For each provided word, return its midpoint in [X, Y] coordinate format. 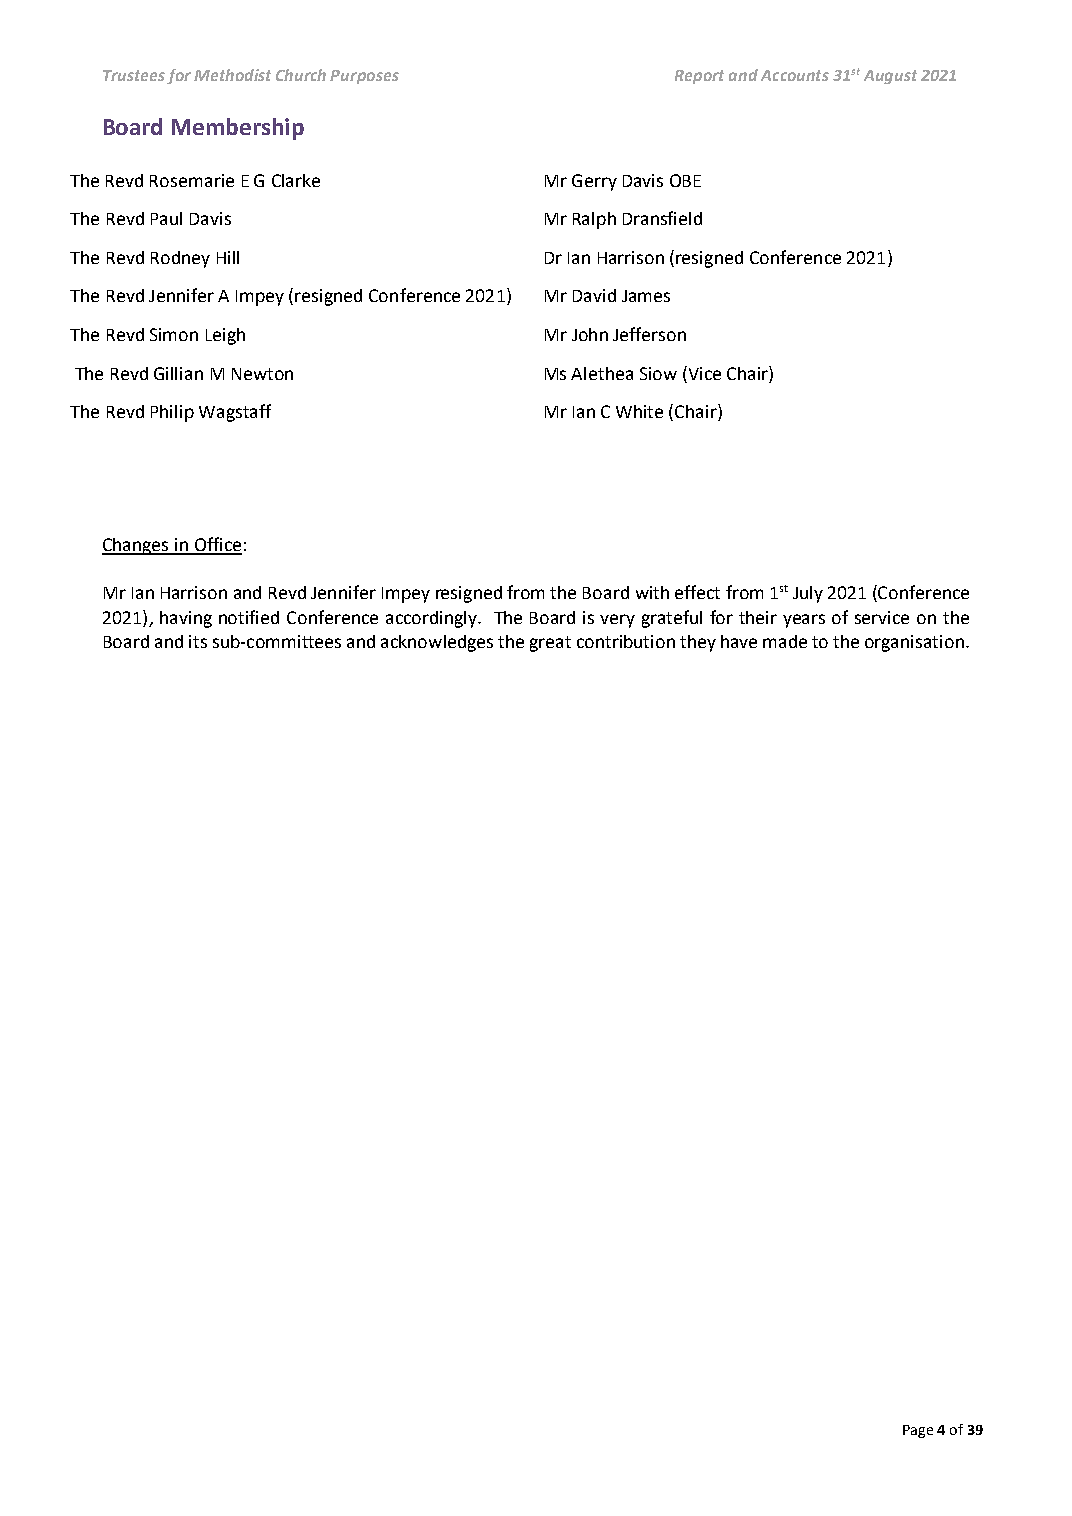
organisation [914, 643]
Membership [238, 129]
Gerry [594, 182]
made [785, 641]
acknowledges [437, 643]
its [198, 641]
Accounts [795, 75]
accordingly [432, 619]
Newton [262, 374]
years [804, 621]
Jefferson [649, 334]
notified [249, 617]
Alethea [602, 373]
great [550, 644]
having [186, 619]
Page [918, 1431]
